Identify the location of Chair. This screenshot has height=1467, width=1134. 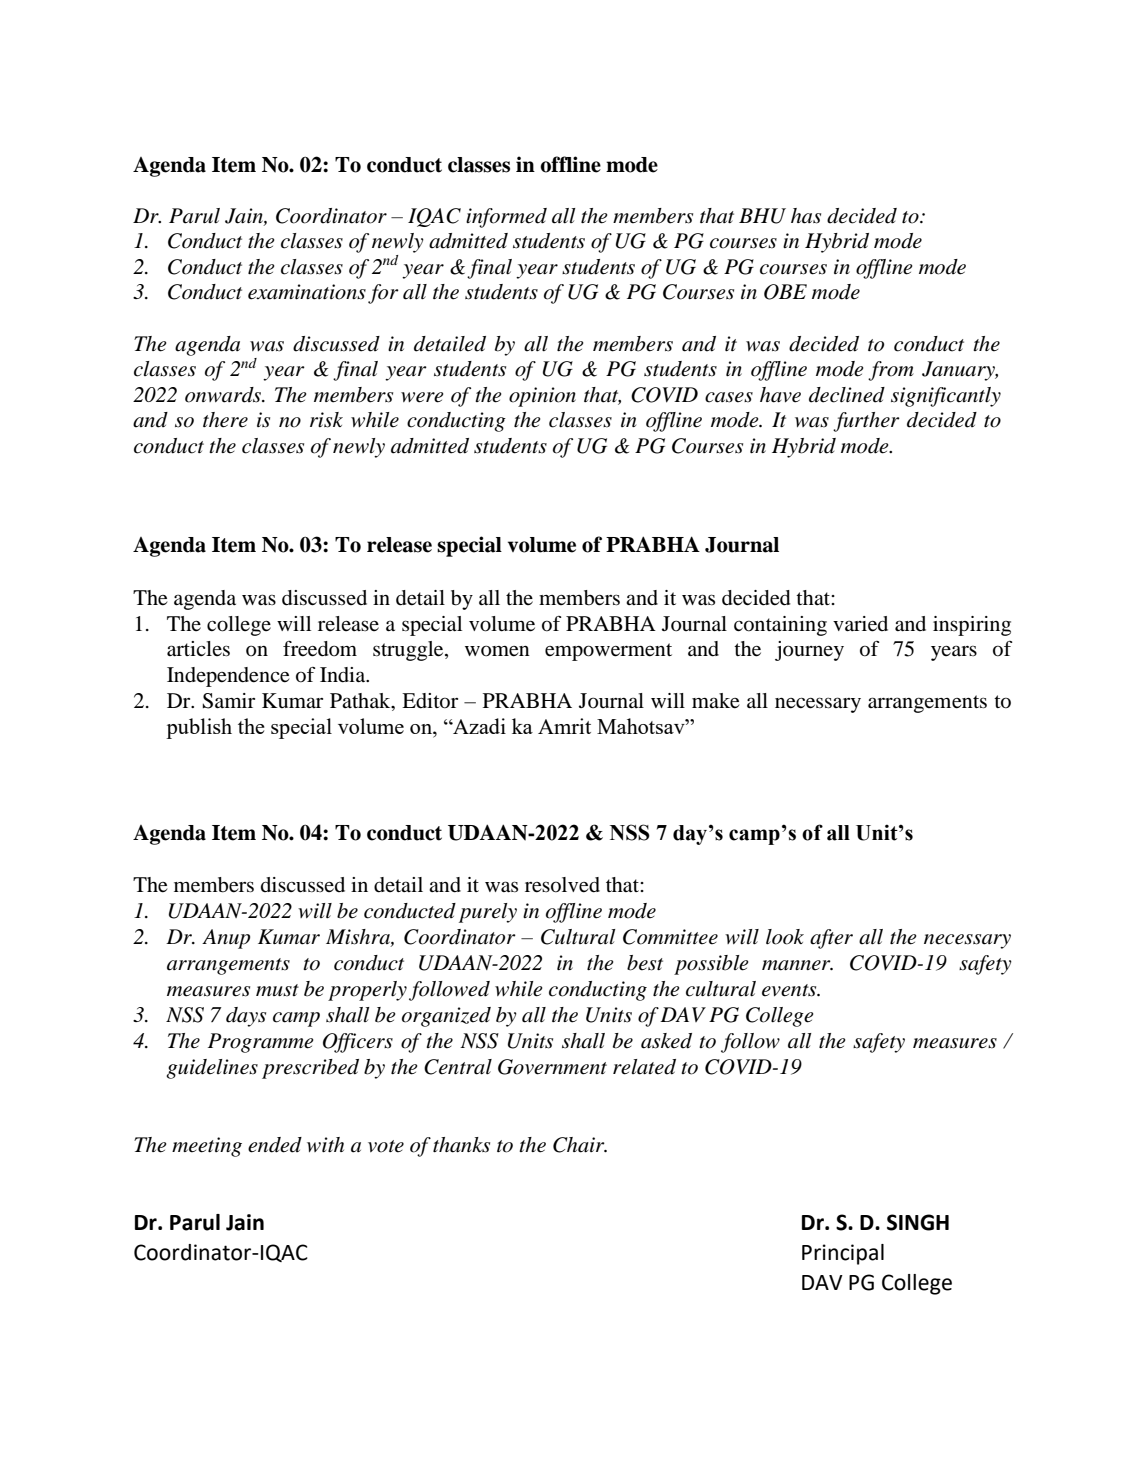
(580, 1145).
